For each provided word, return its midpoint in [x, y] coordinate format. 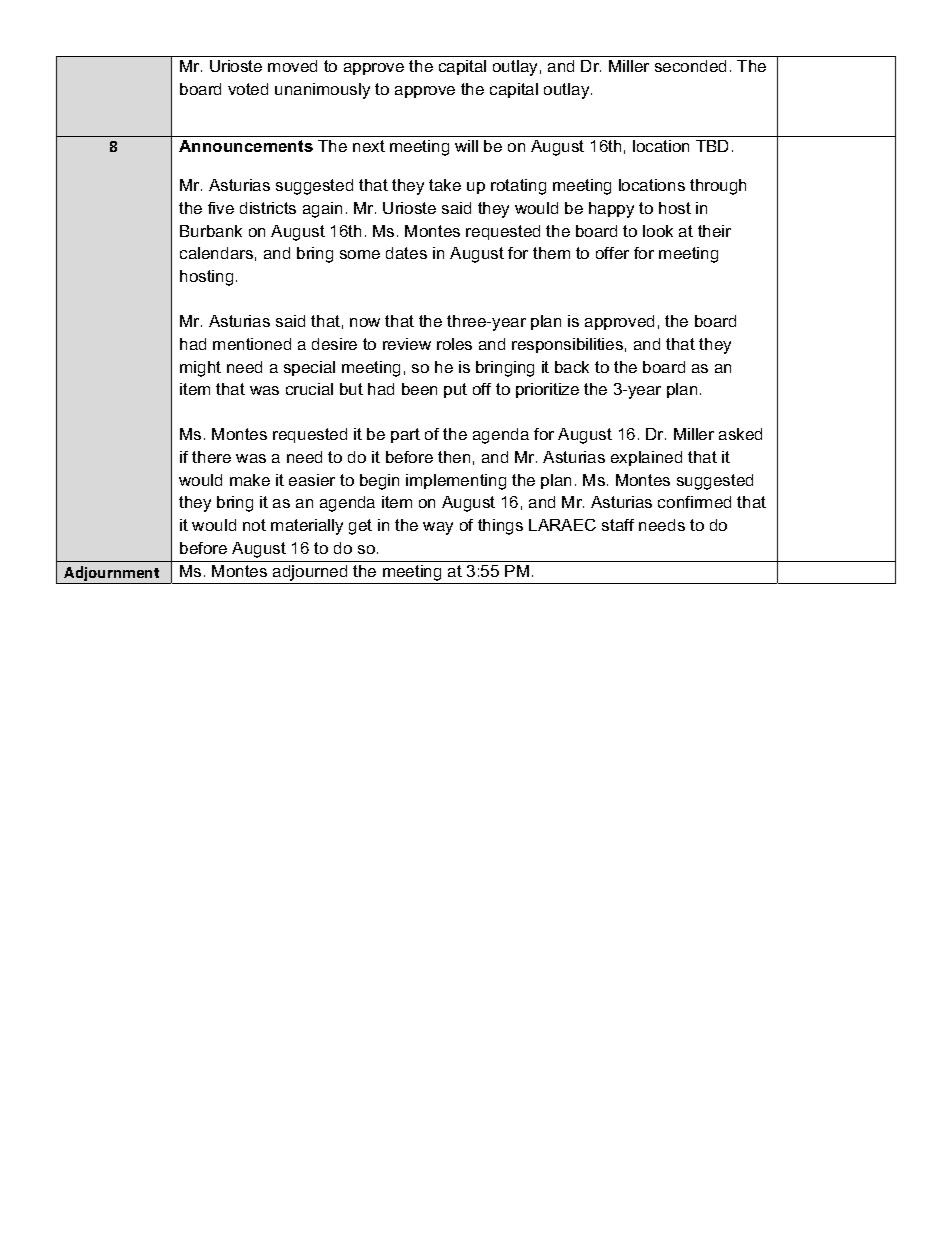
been [419, 389]
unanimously [322, 91]
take [445, 185]
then [454, 457]
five [221, 208]
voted [248, 89]
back [572, 367]
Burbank [211, 231]
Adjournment [112, 575]
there [211, 457]
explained [646, 458]
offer [612, 253]
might [200, 369]
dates [406, 253]
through [718, 187]
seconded [690, 66]
